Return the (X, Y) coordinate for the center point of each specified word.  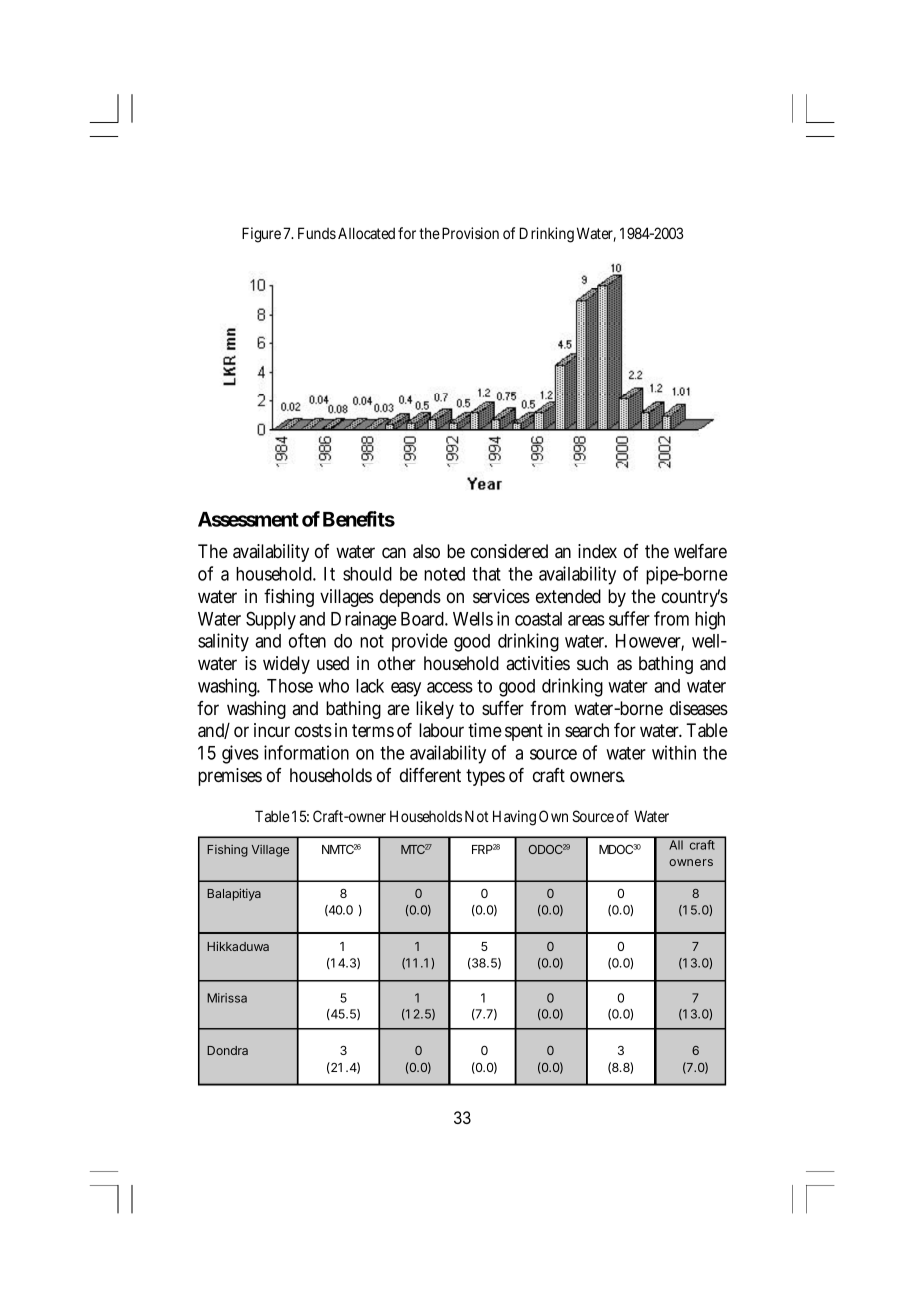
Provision (470, 233)
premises (230, 777)
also (426, 551)
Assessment (248, 519)
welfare (700, 551)
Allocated (366, 233)
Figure (263, 235)
